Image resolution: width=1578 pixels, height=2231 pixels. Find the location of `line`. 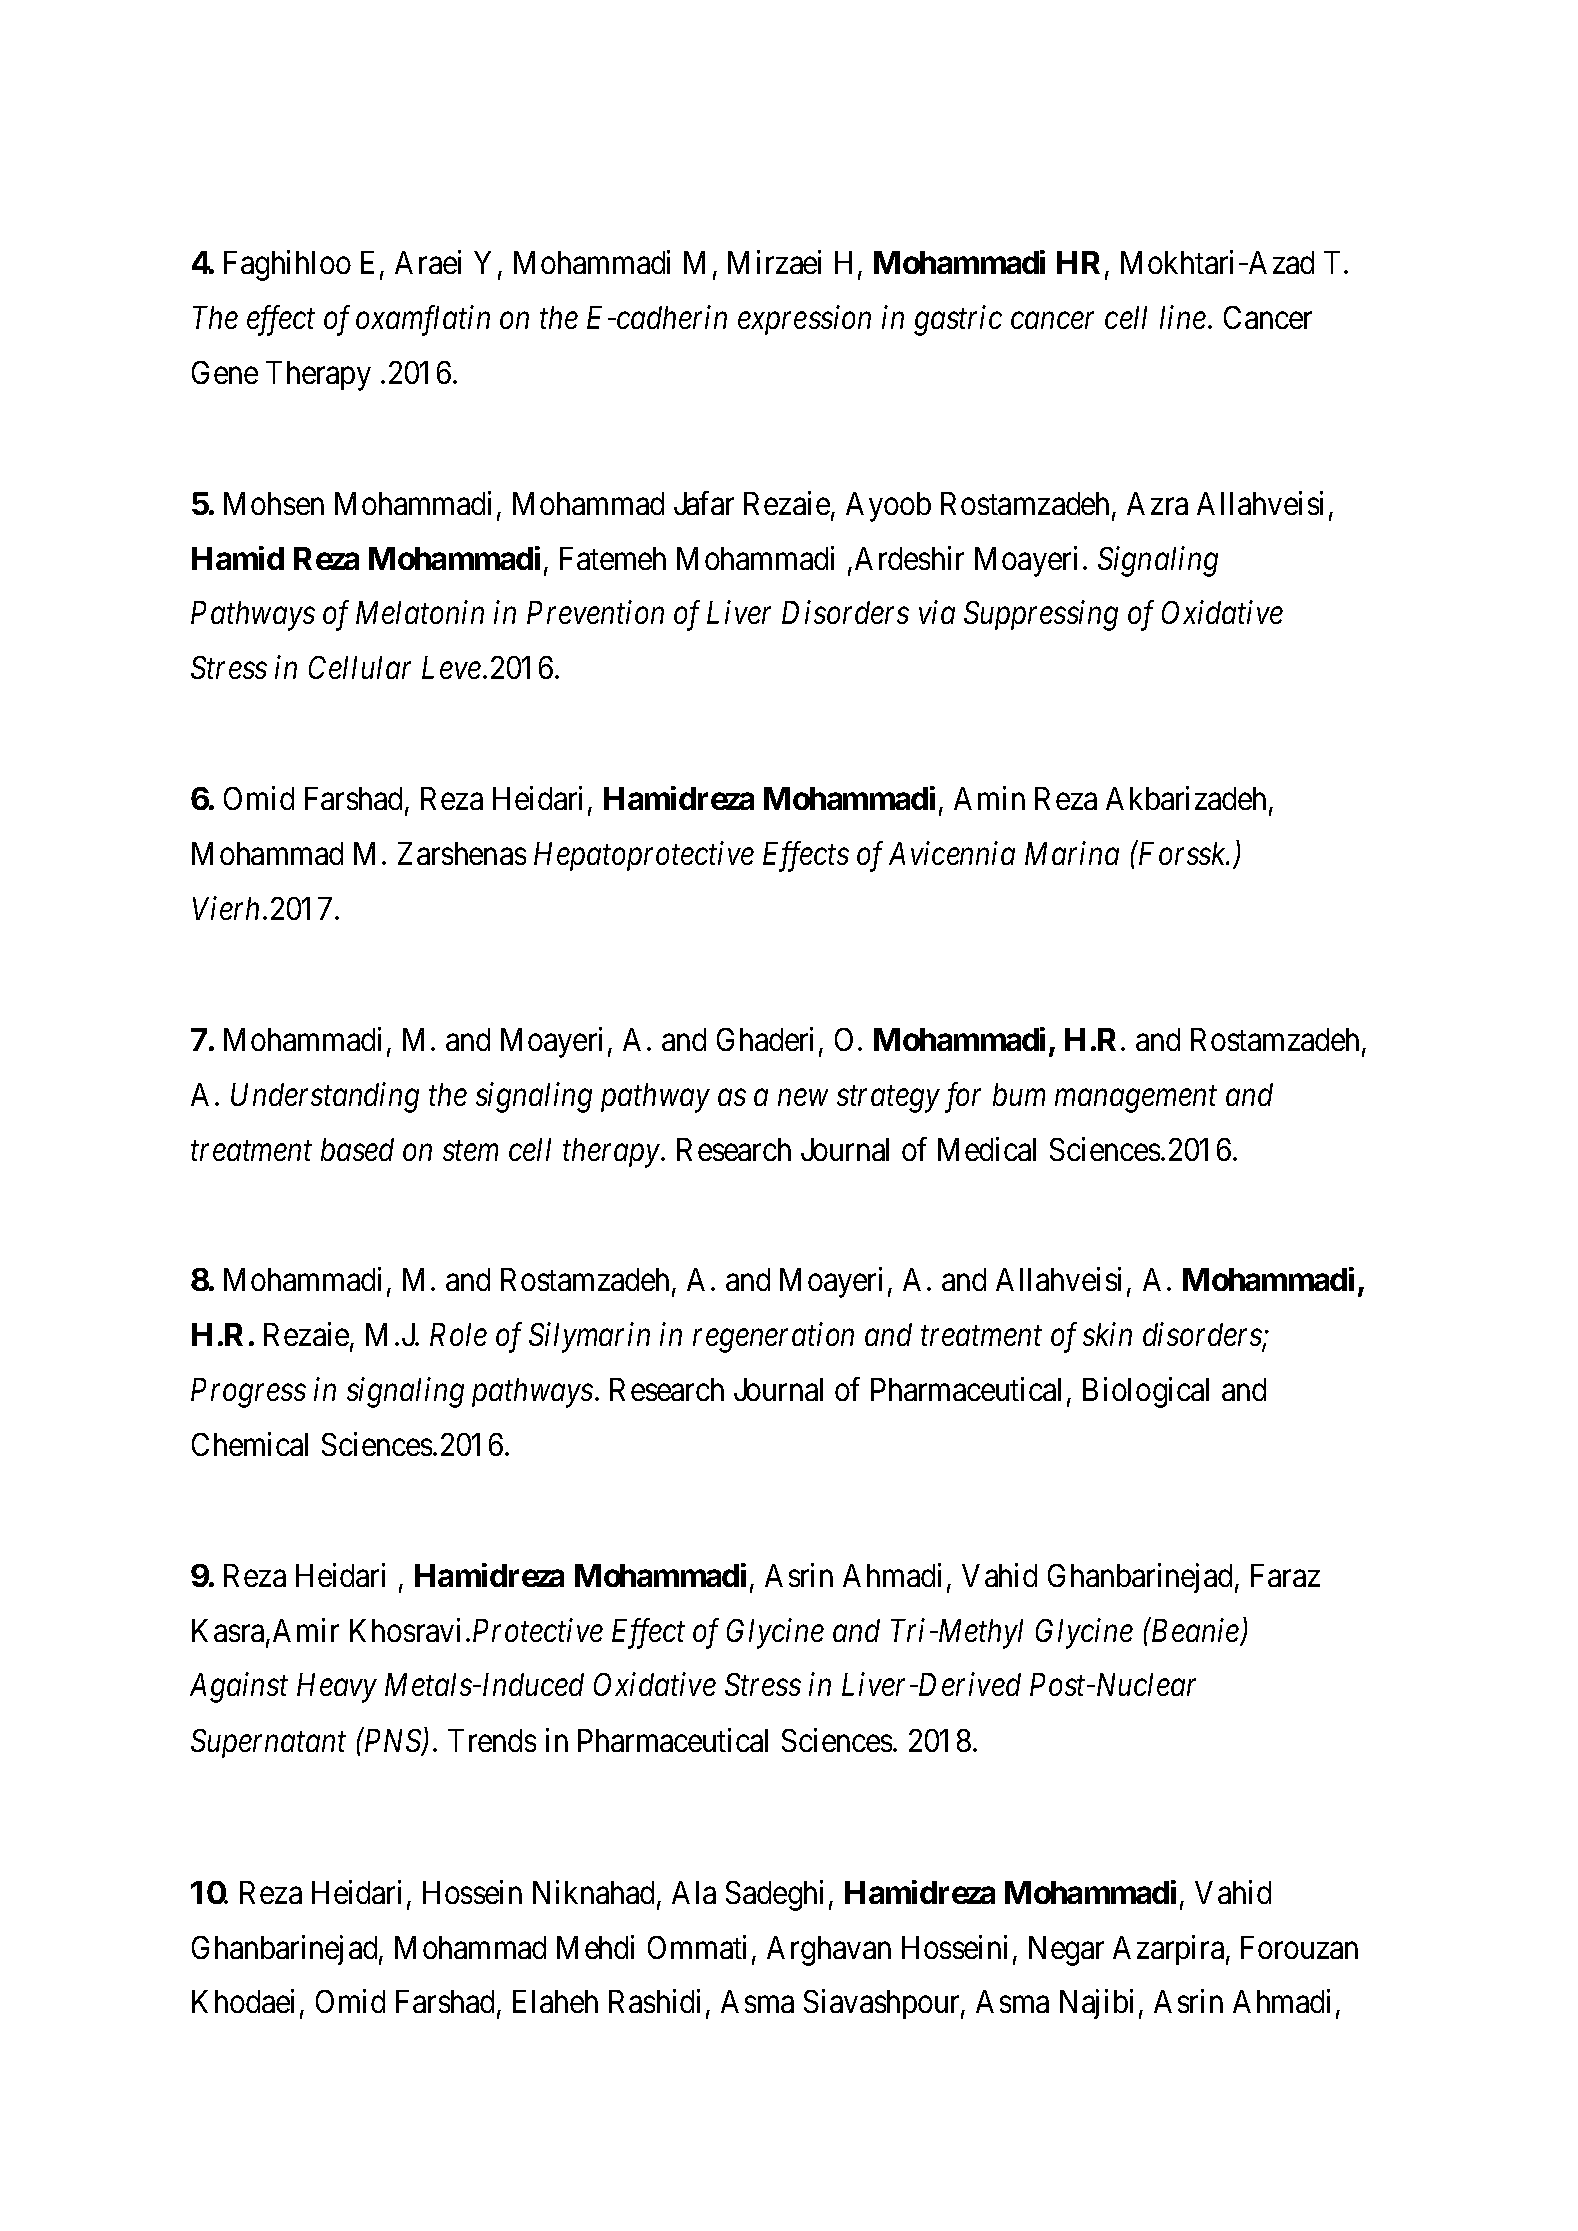

line is located at coordinates (1183, 317).
